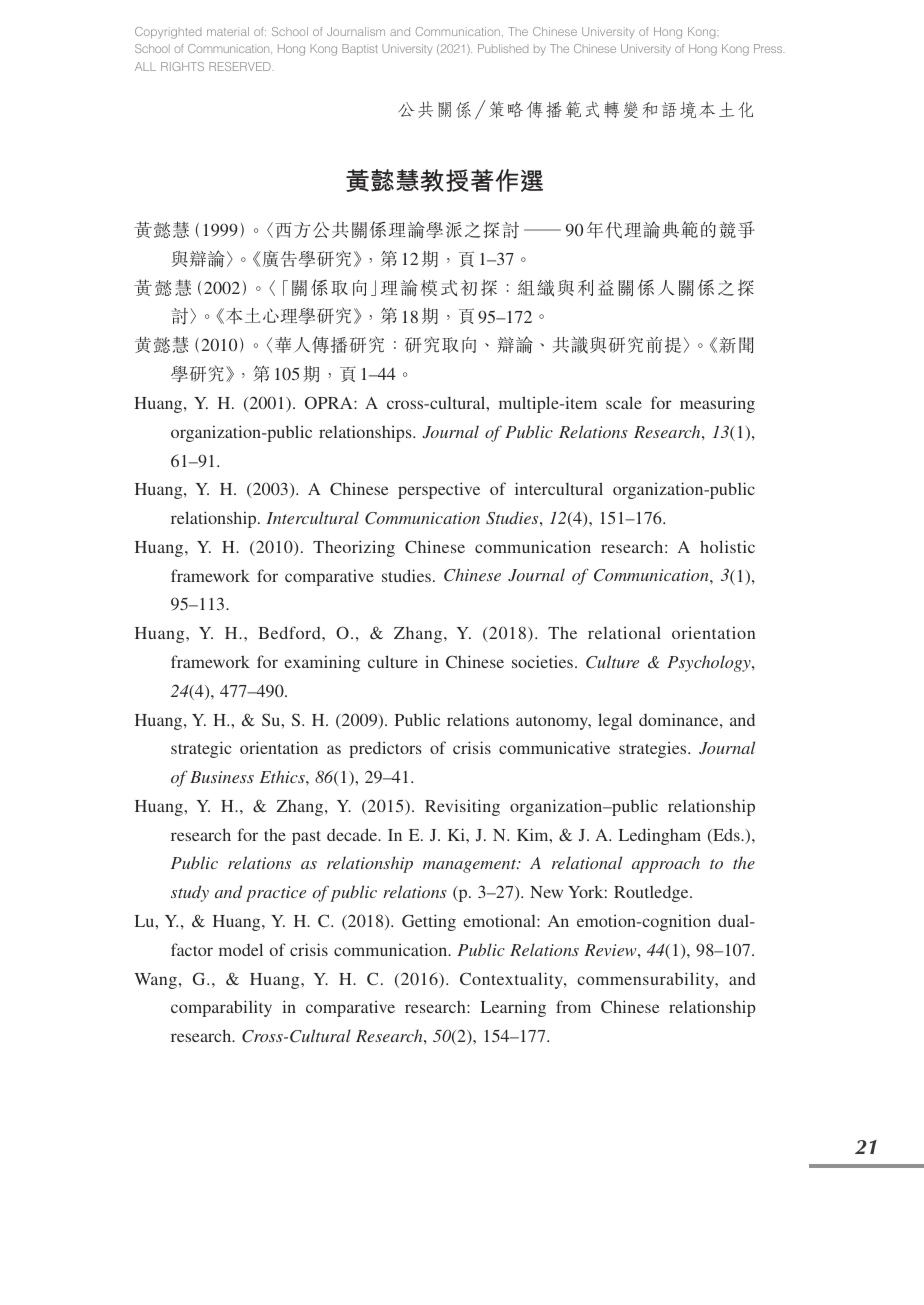 This screenshot has height=1305, width=924. What do you see at coordinates (769, 48) in the screenshot?
I see `Press` at bounding box center [769, 48].
